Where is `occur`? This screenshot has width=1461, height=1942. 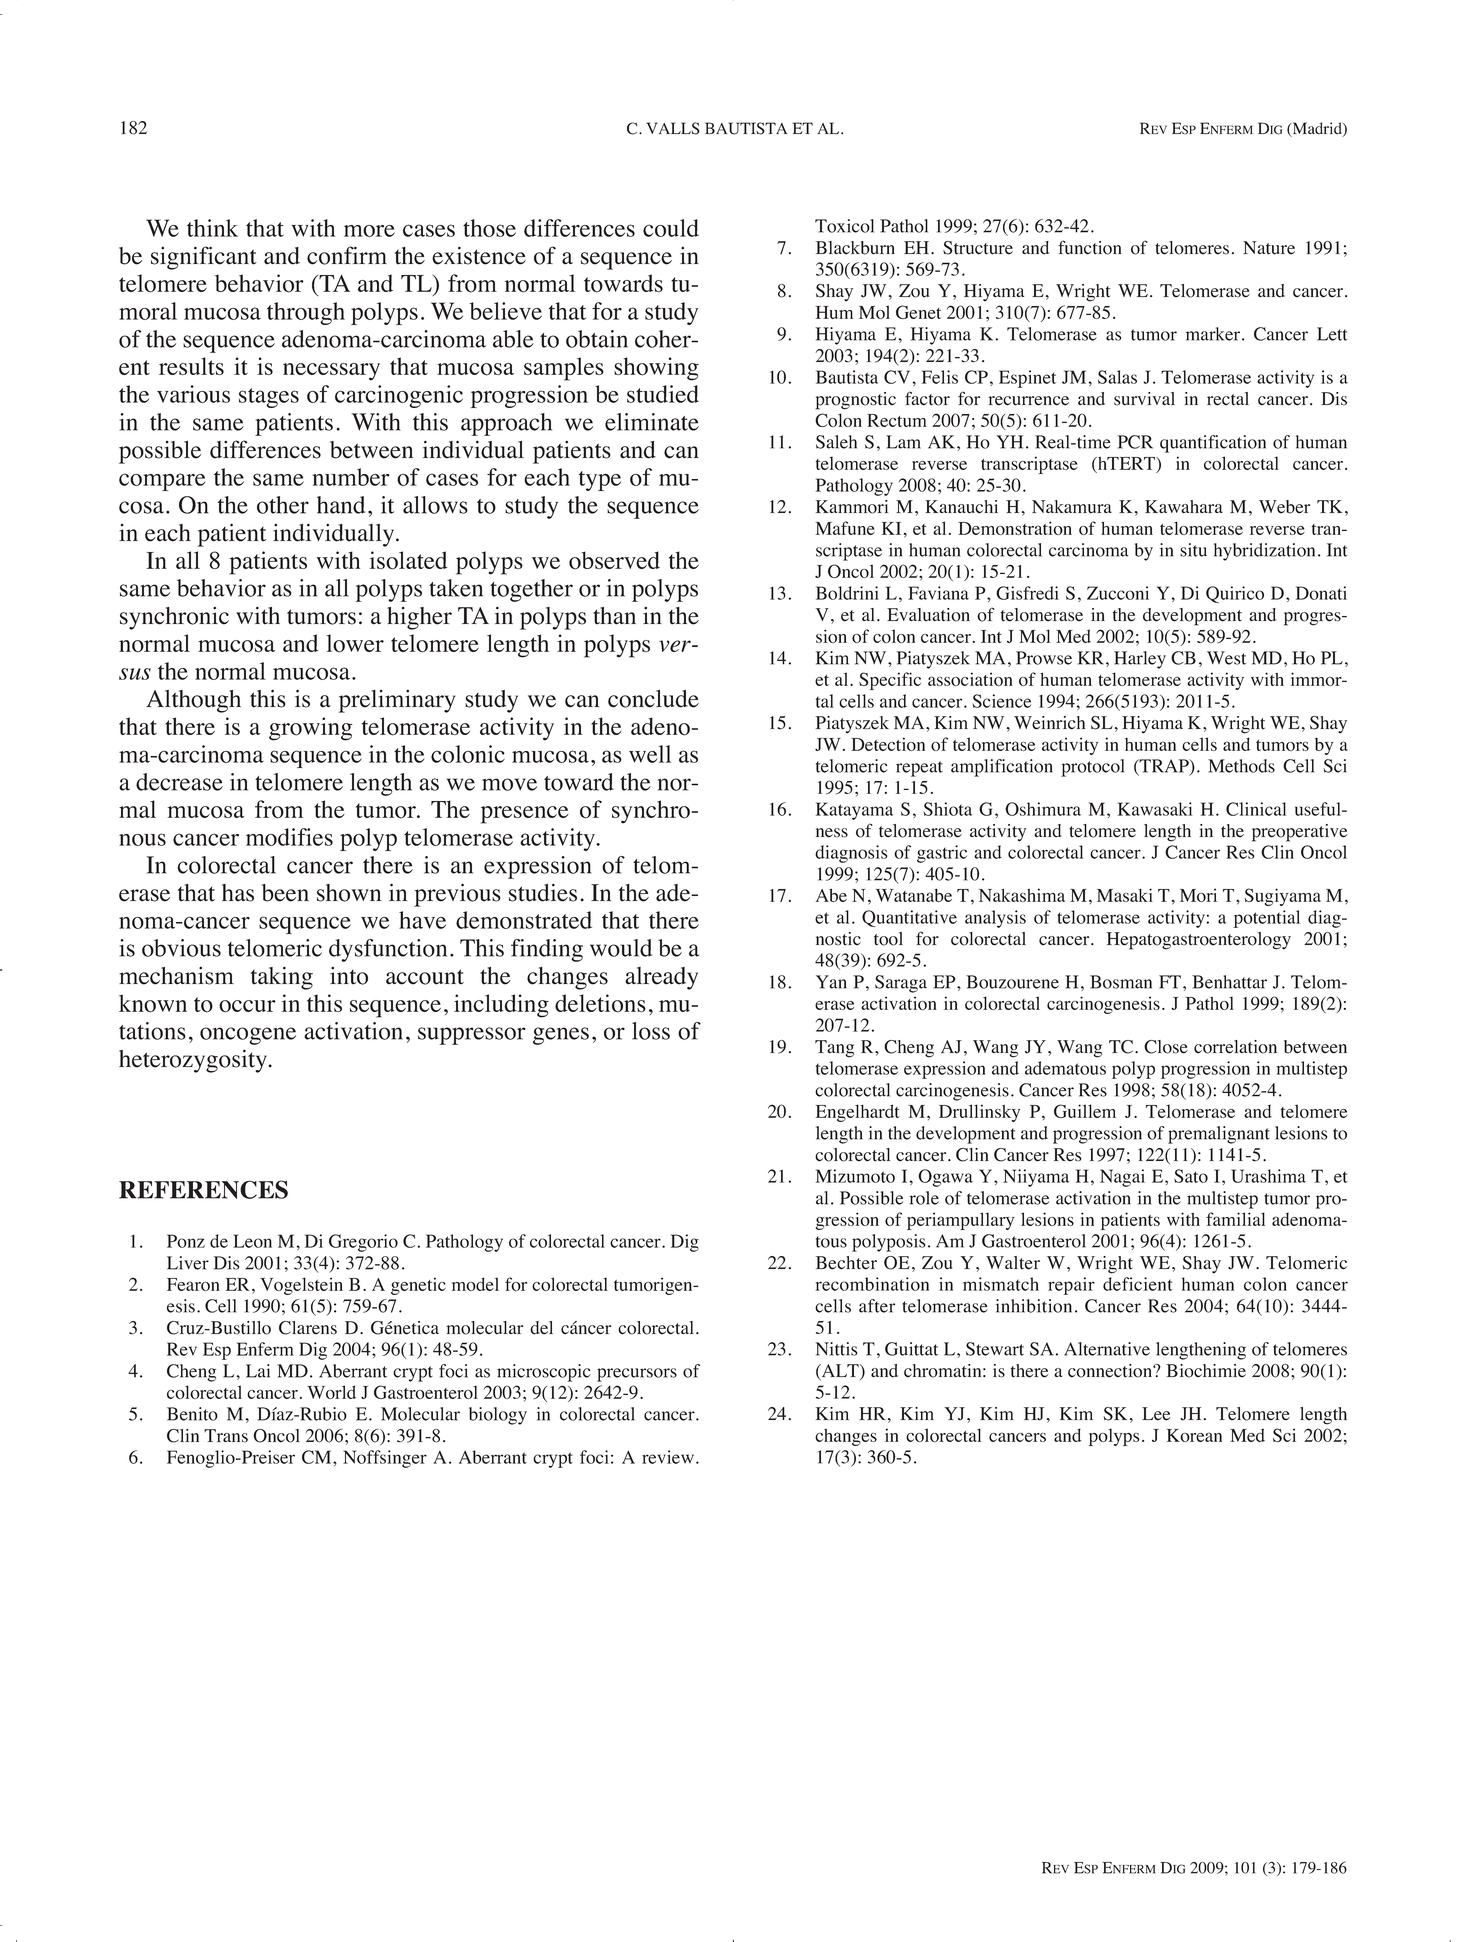
occur is located at coordinates (247, 1006).
